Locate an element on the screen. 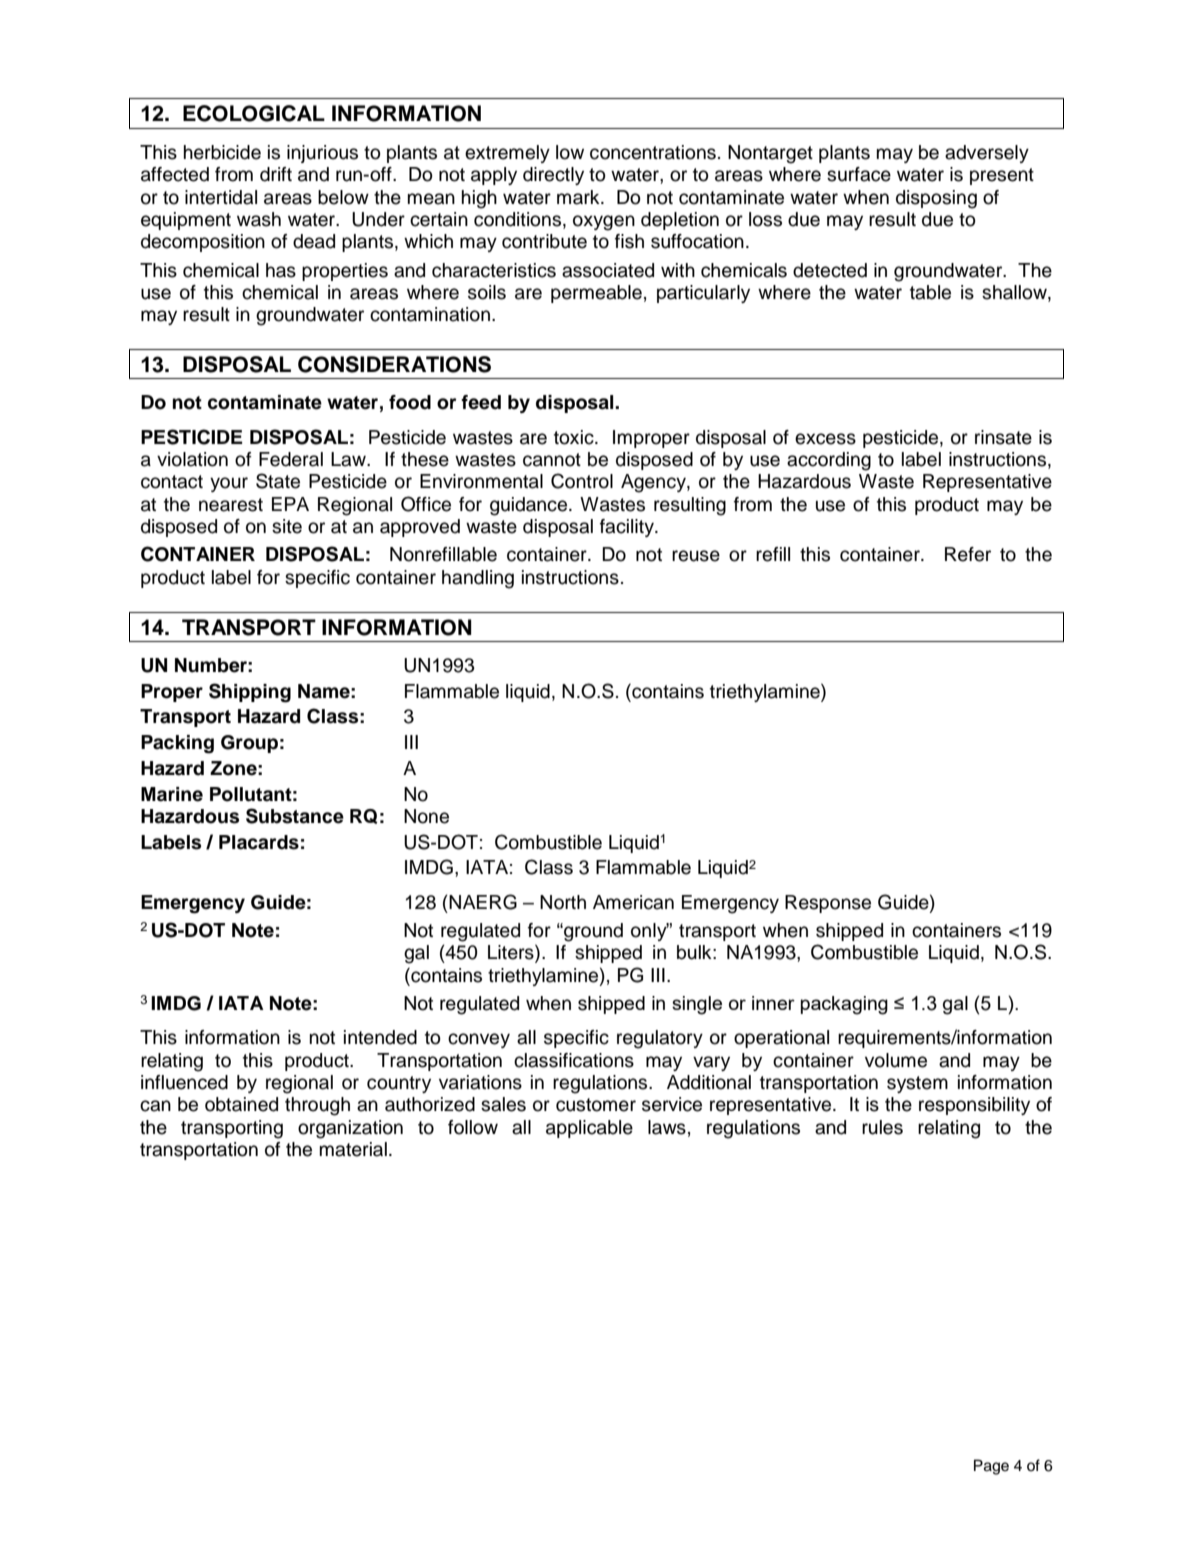 The height and width of the screenshot is (1544, 1193). customer is located at coordinates (596, 1105).
